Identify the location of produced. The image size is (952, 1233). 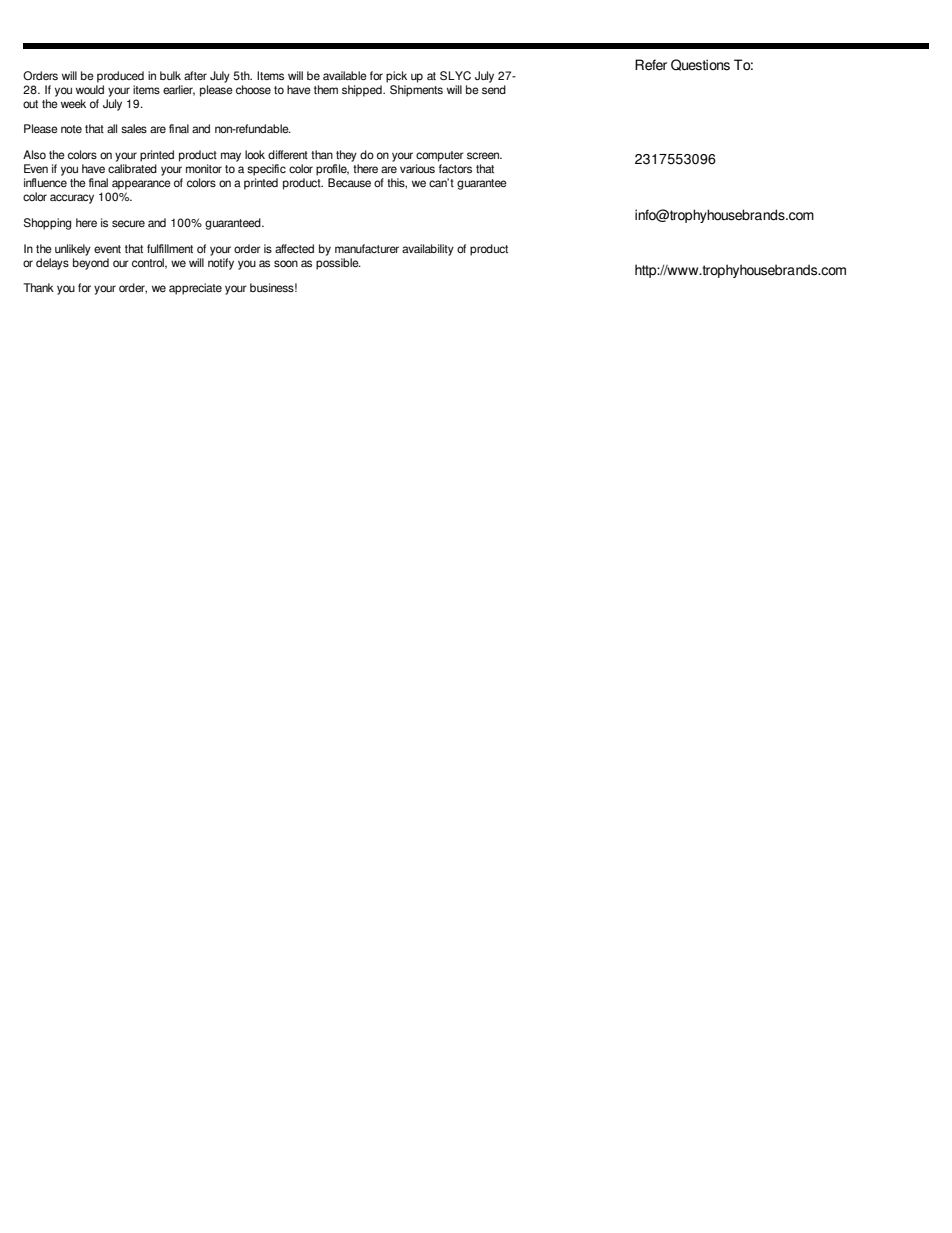
(120, 77).
